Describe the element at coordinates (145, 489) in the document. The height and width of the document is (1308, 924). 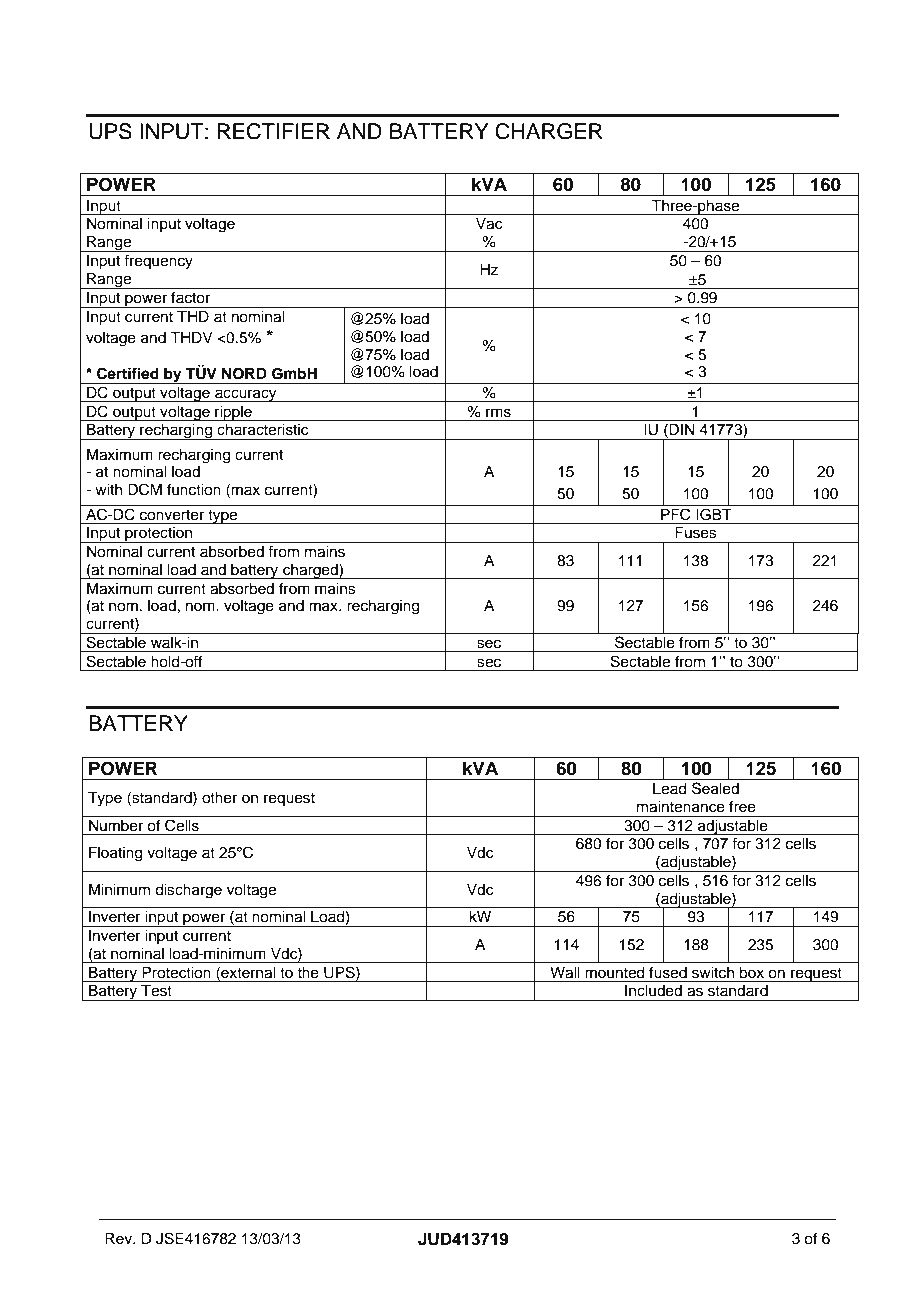
I see `DCM` at that location.
